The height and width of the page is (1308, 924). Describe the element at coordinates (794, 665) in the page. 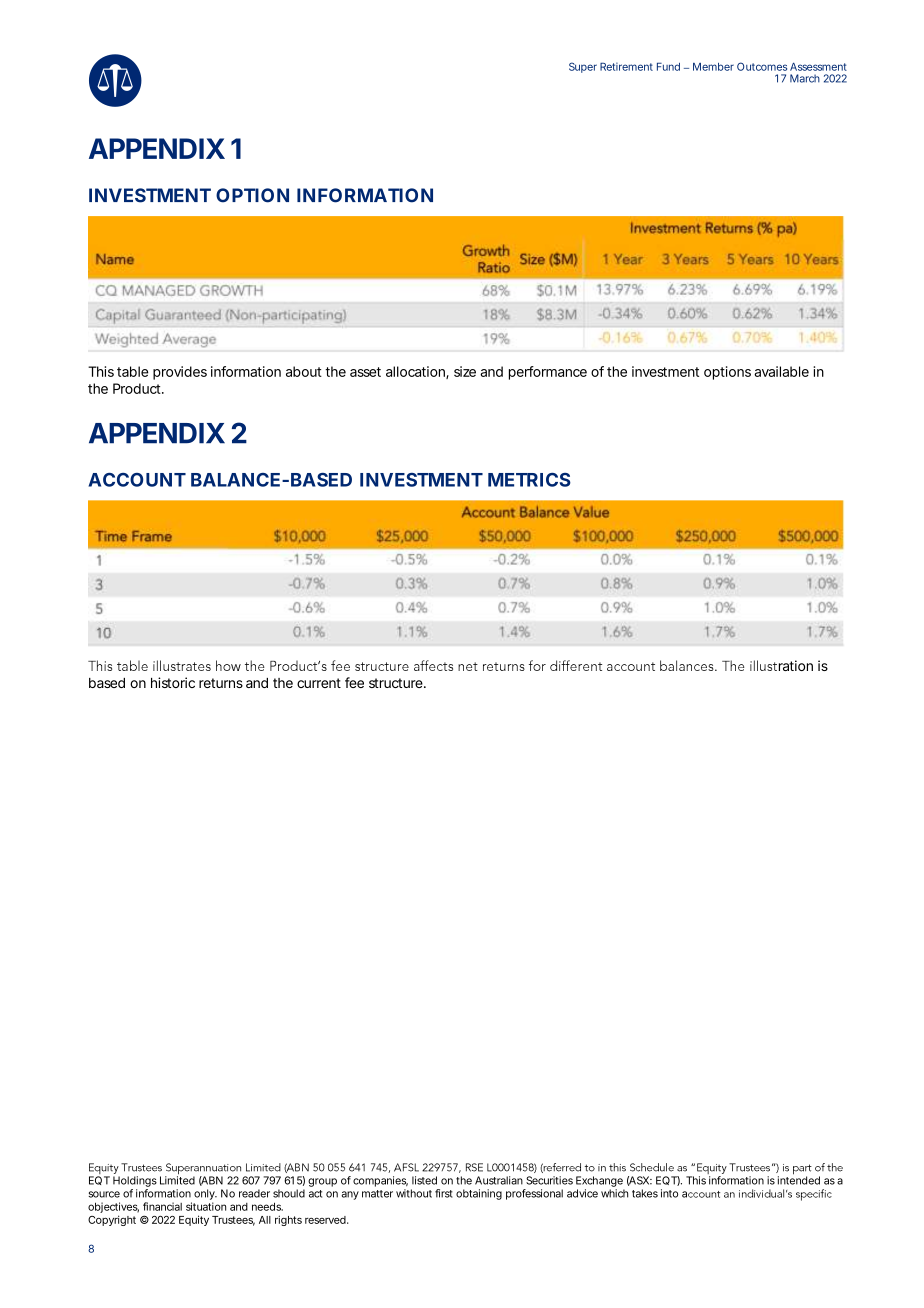

I see `ration` at that location.
